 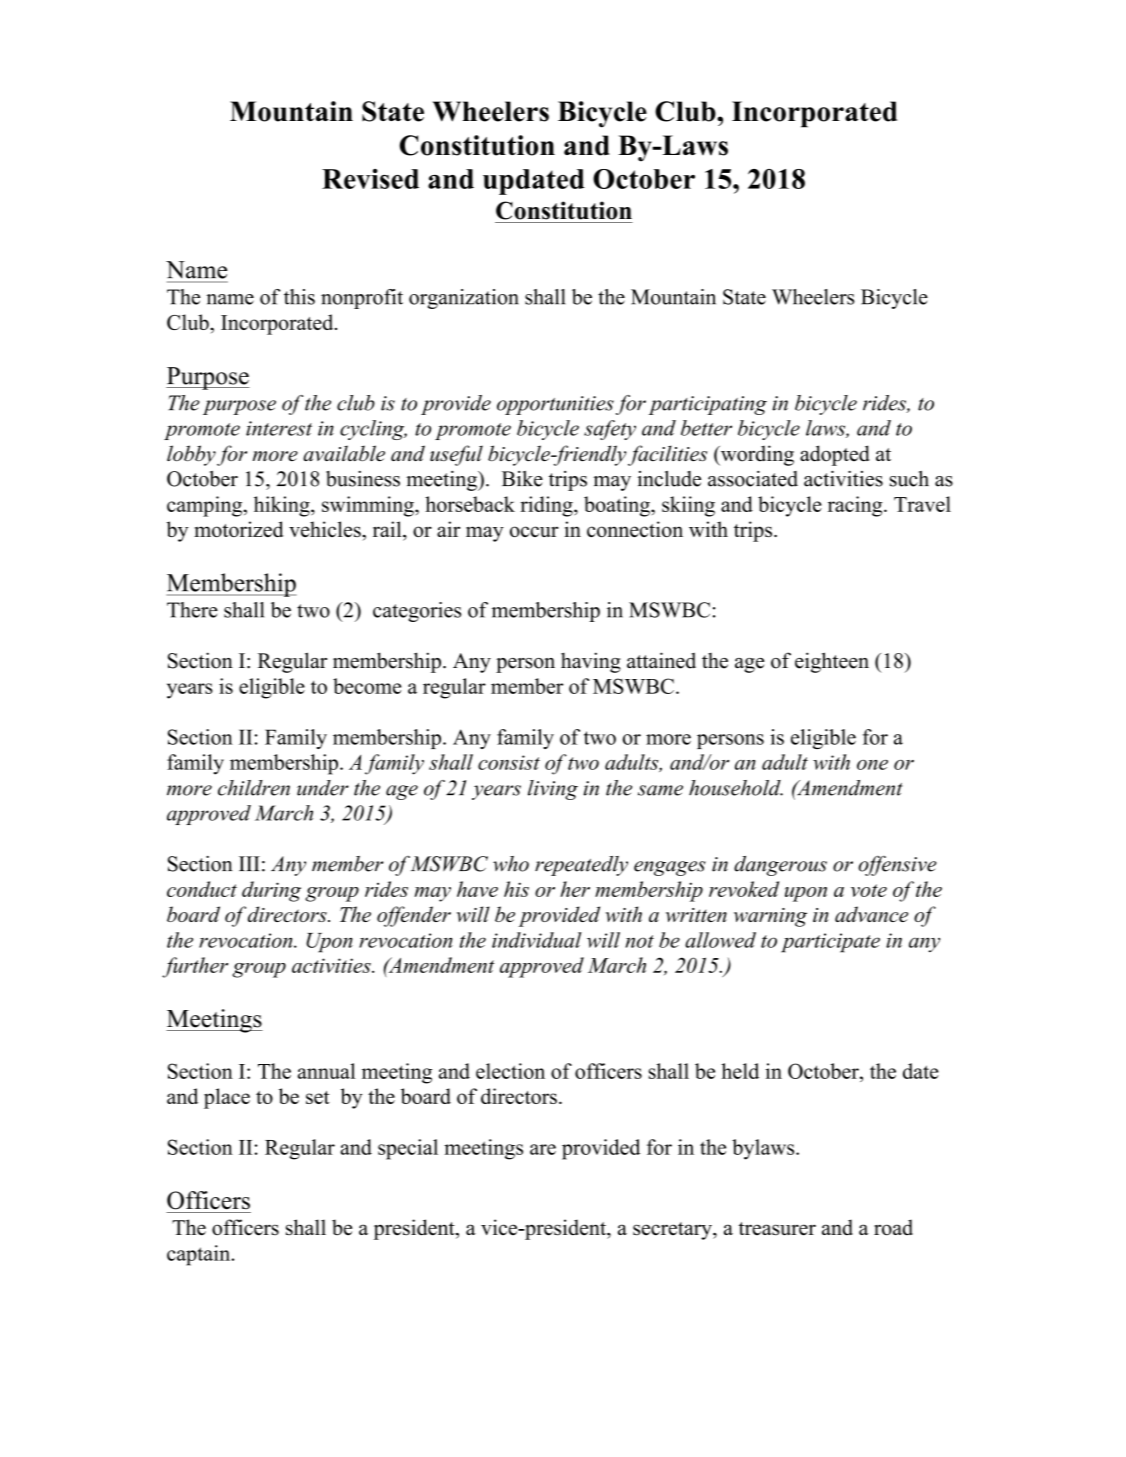 What do you see at coordinates (591, 662) in the image?
I see `having` at bounding box center [591, 662].
